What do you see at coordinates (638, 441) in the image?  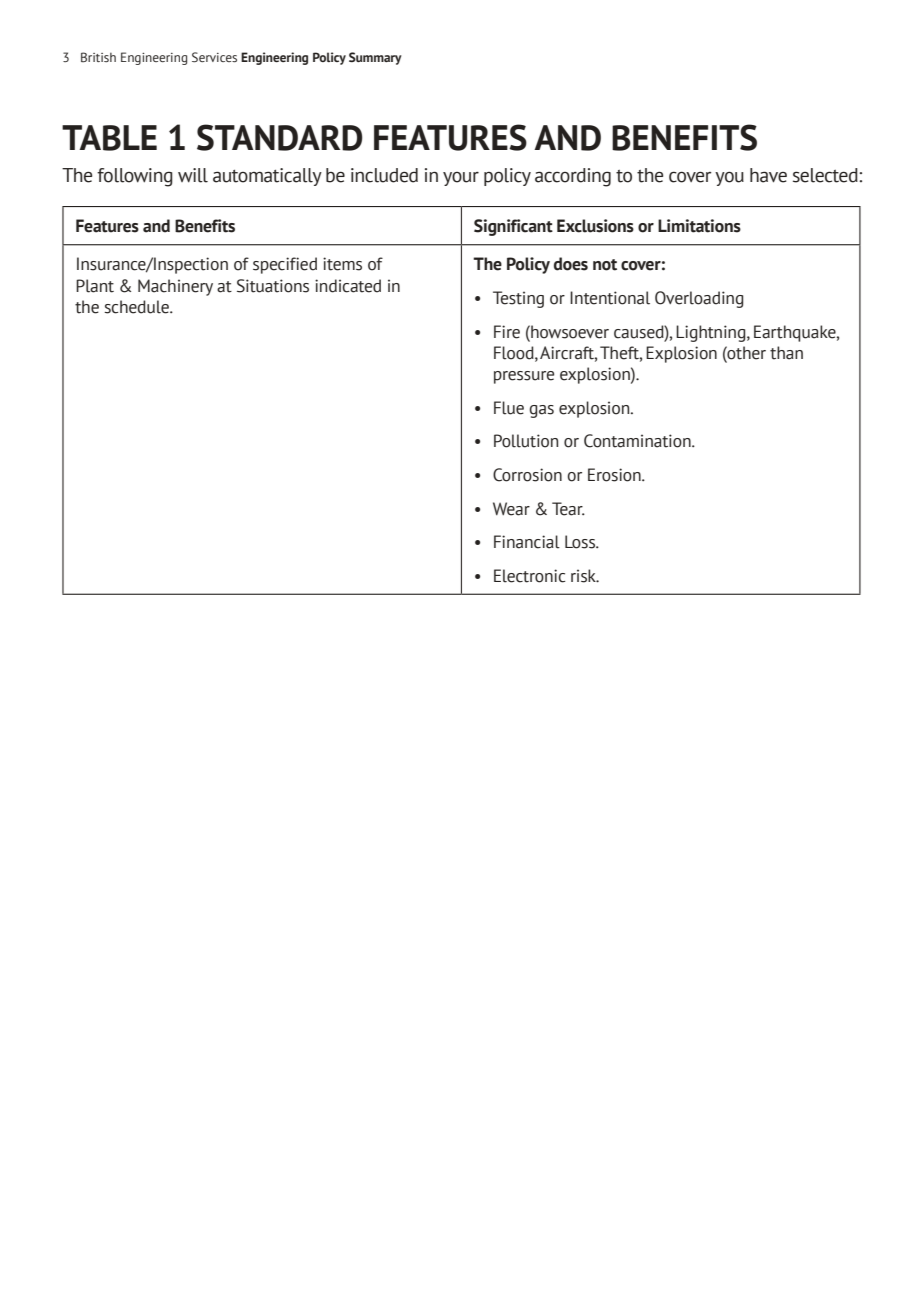 I see `Contamination` at bounding box center [638, 441].
